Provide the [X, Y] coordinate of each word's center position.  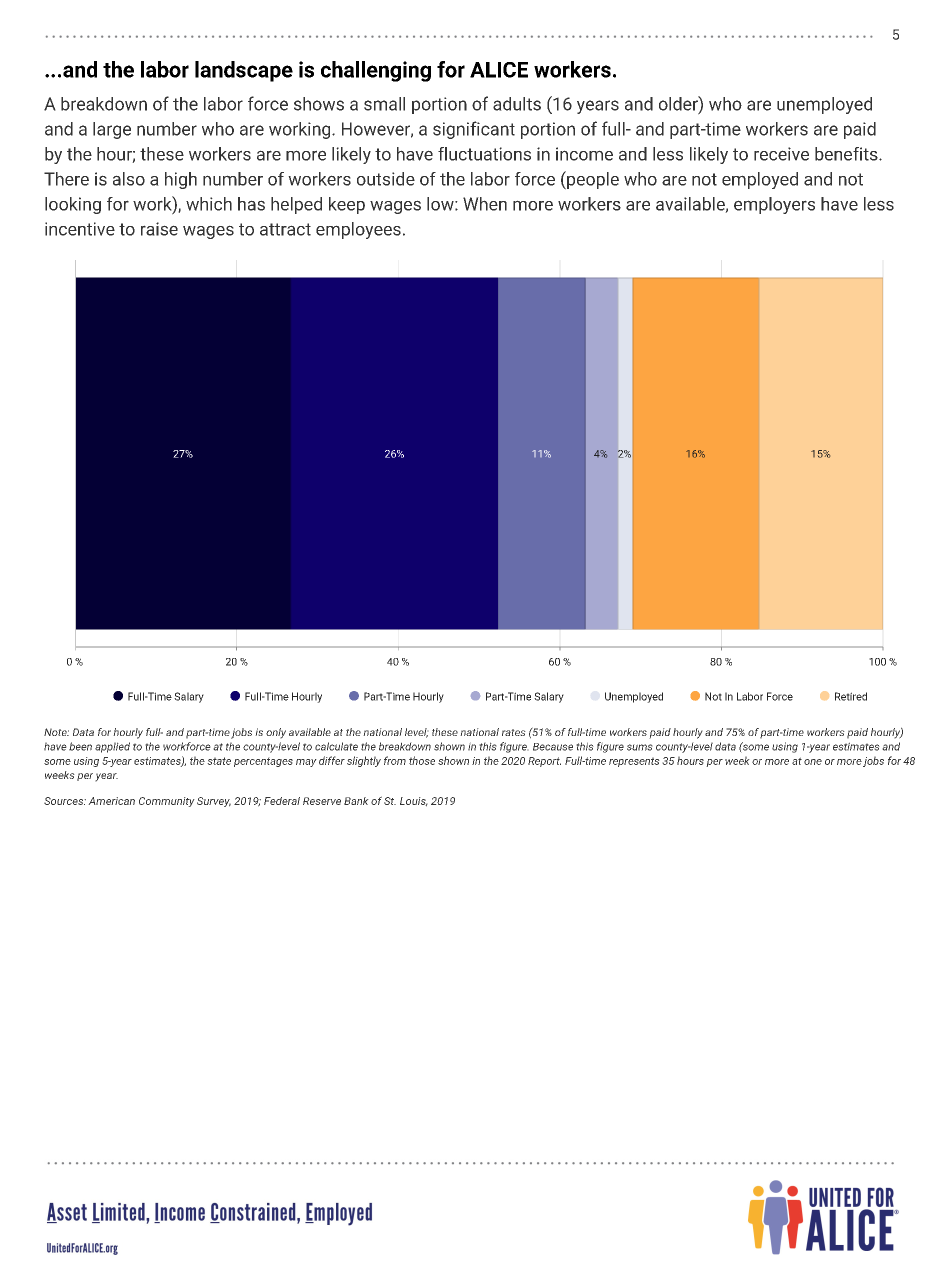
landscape [244, 71]
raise [159, 229]
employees [358, 230]
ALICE [499, 70]
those [422, 760]
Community [167, 802]
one [813, 762]
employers [774, 205]
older [679, 103]
